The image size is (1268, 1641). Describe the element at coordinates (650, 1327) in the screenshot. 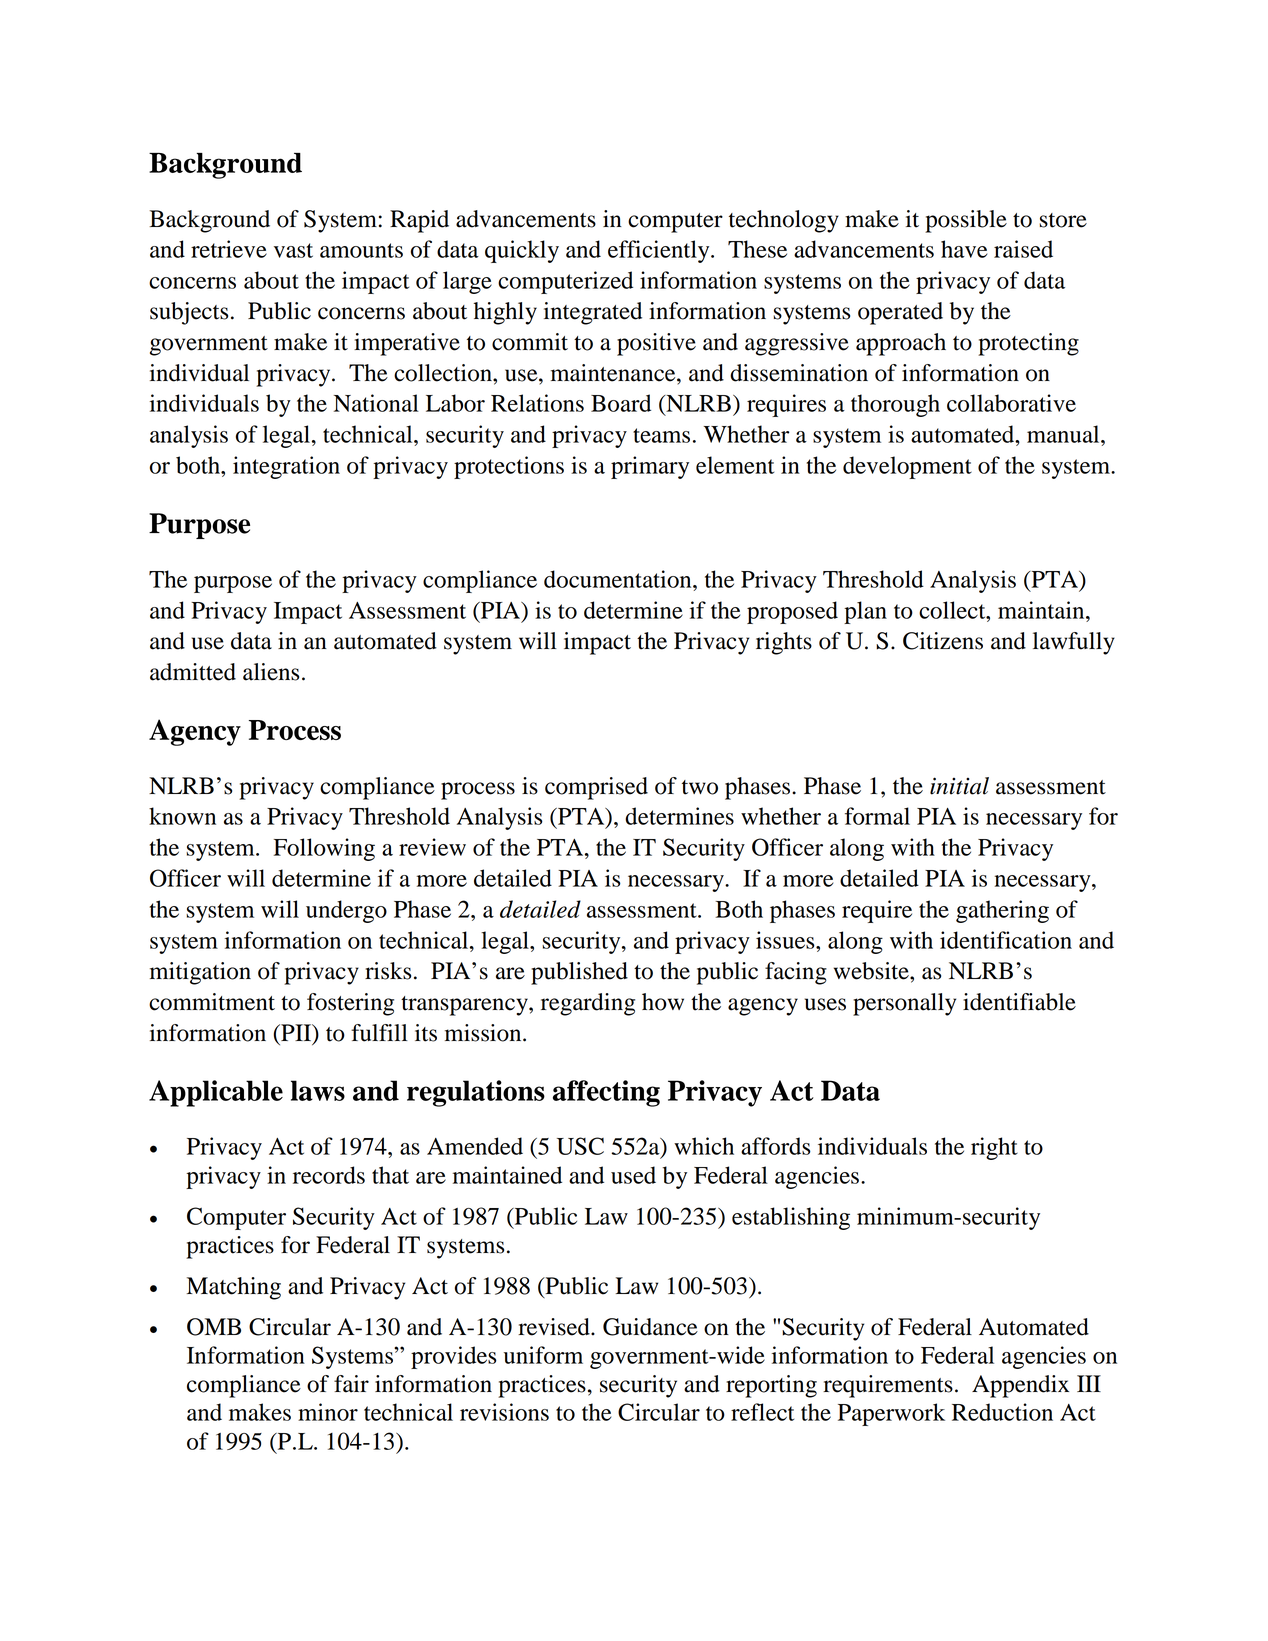

I see `Guidance` at that location.
